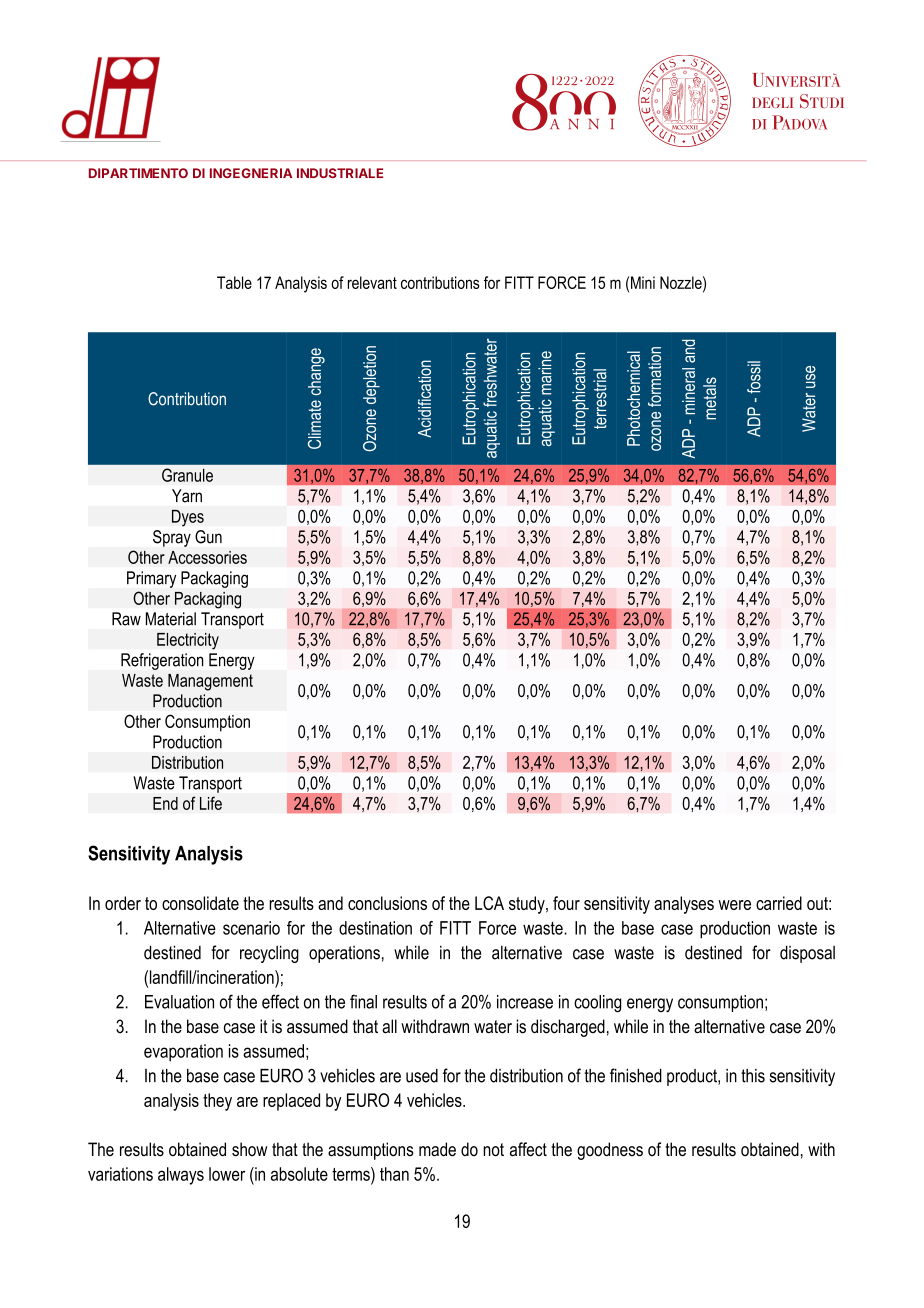 This image has width=924, height=1308. I want to click on Management, so click(210, 682).
